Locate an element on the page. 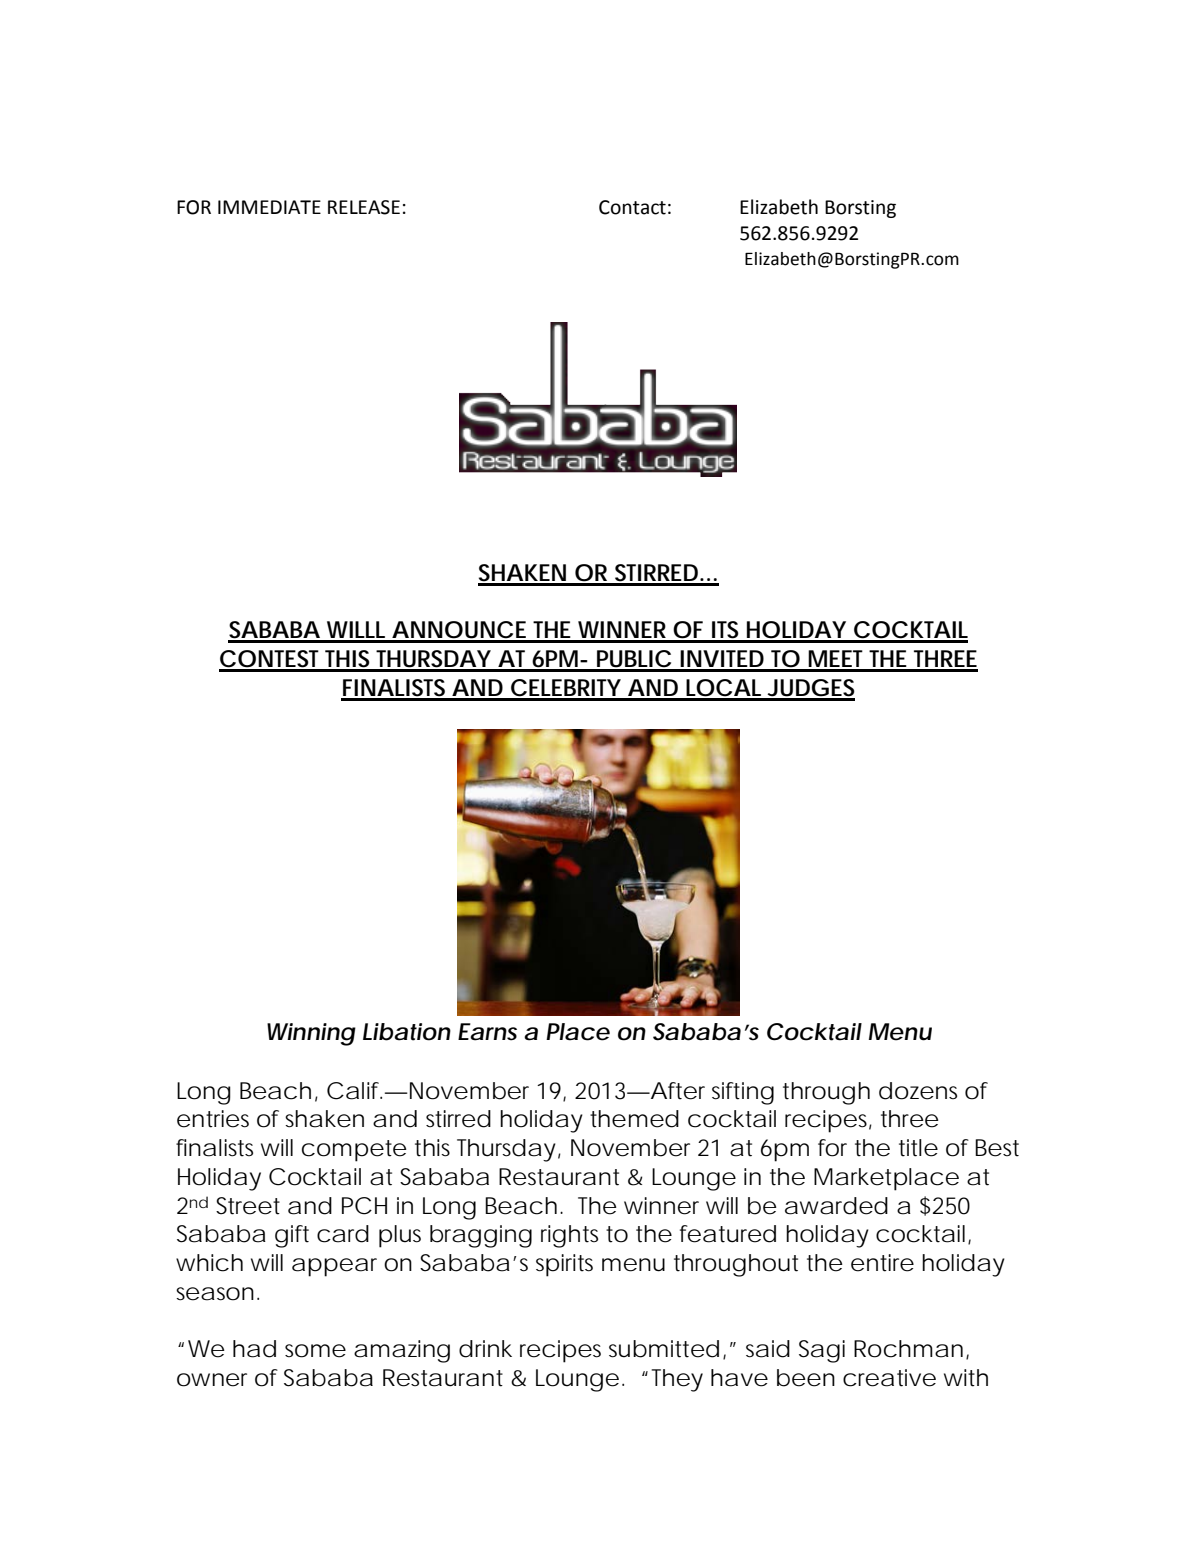 This document has height=1549, width=1197. IMMEDIATE is located at coordinates (269, 207).
